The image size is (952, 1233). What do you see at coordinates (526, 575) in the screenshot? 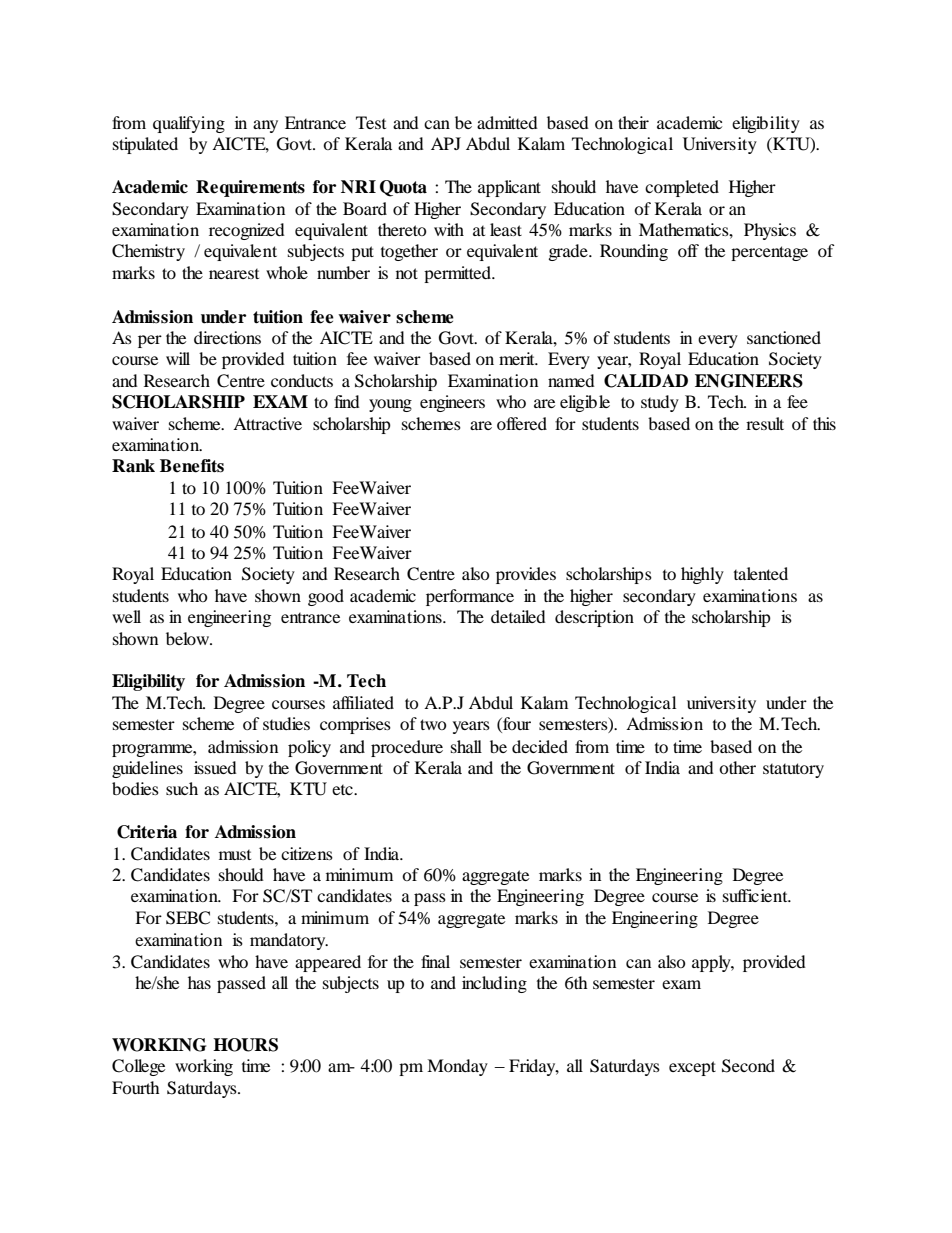
I see `provides` at bounding box center [526, 575].
